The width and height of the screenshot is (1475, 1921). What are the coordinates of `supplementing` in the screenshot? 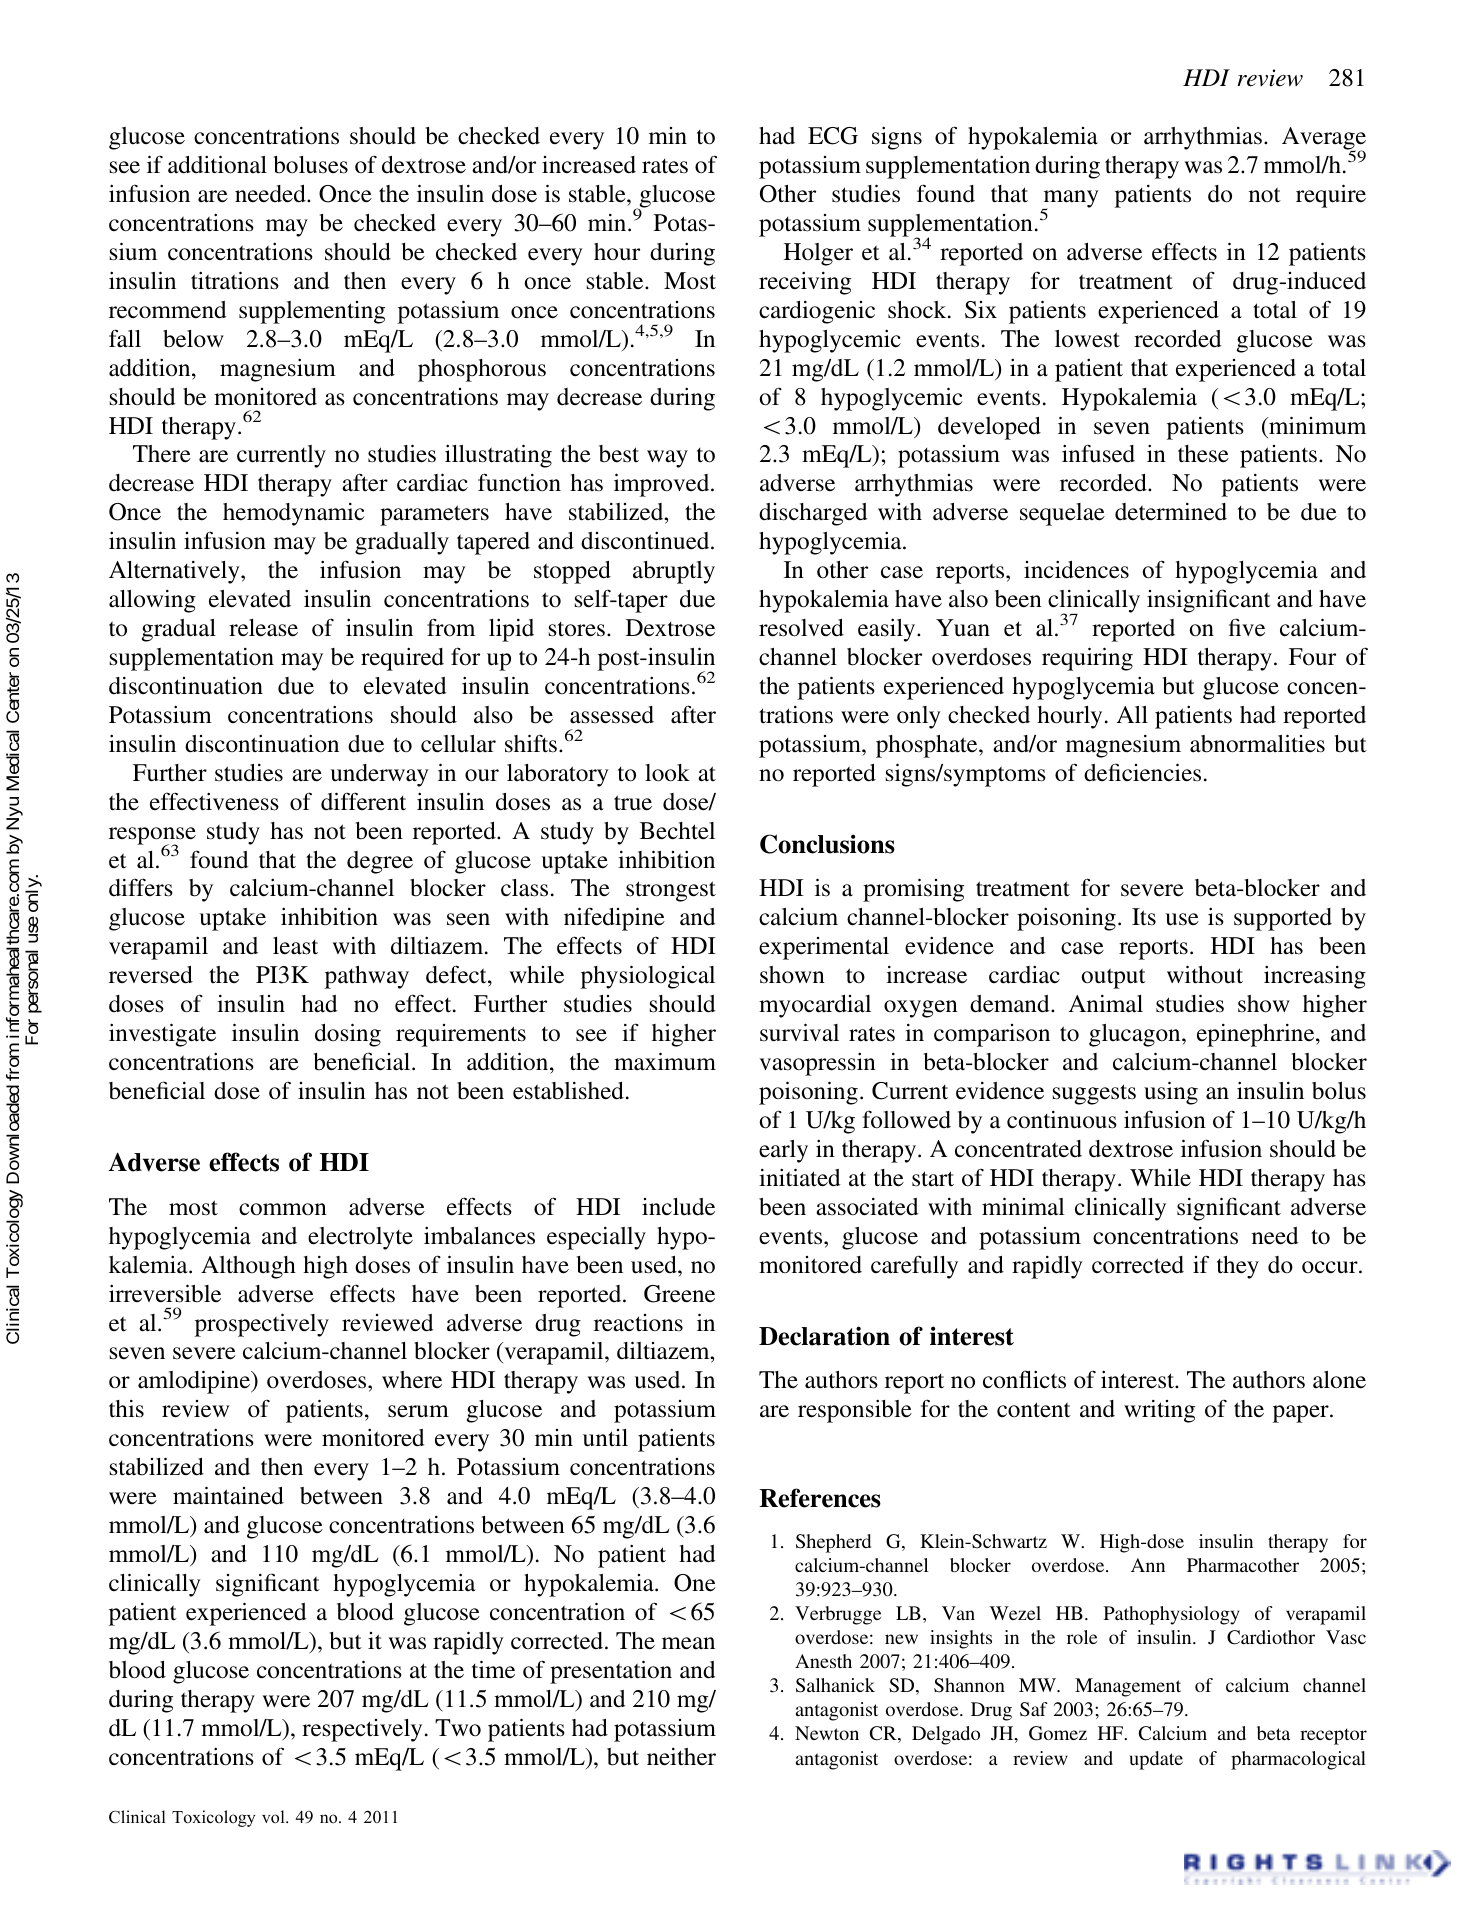 It's located at (312, 312).
